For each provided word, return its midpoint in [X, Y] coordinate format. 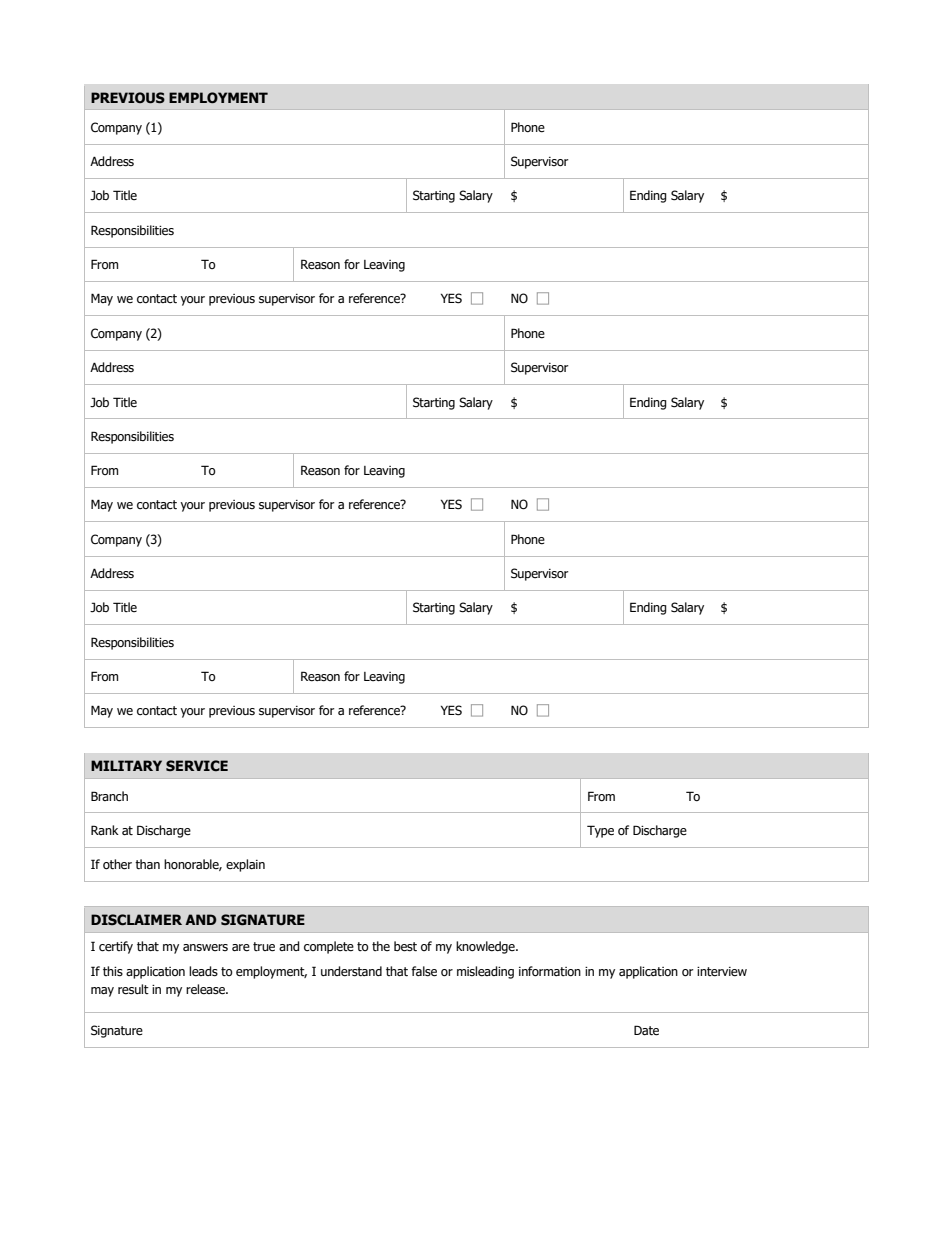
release [207, 989]
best [405, 946]
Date [646, 1030]
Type [600, 831]
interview [722, 972]
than [147, 864]
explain [245, 865]
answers [205, 947]
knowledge [486, 947]
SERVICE [197, 765]
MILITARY [126, 765]
